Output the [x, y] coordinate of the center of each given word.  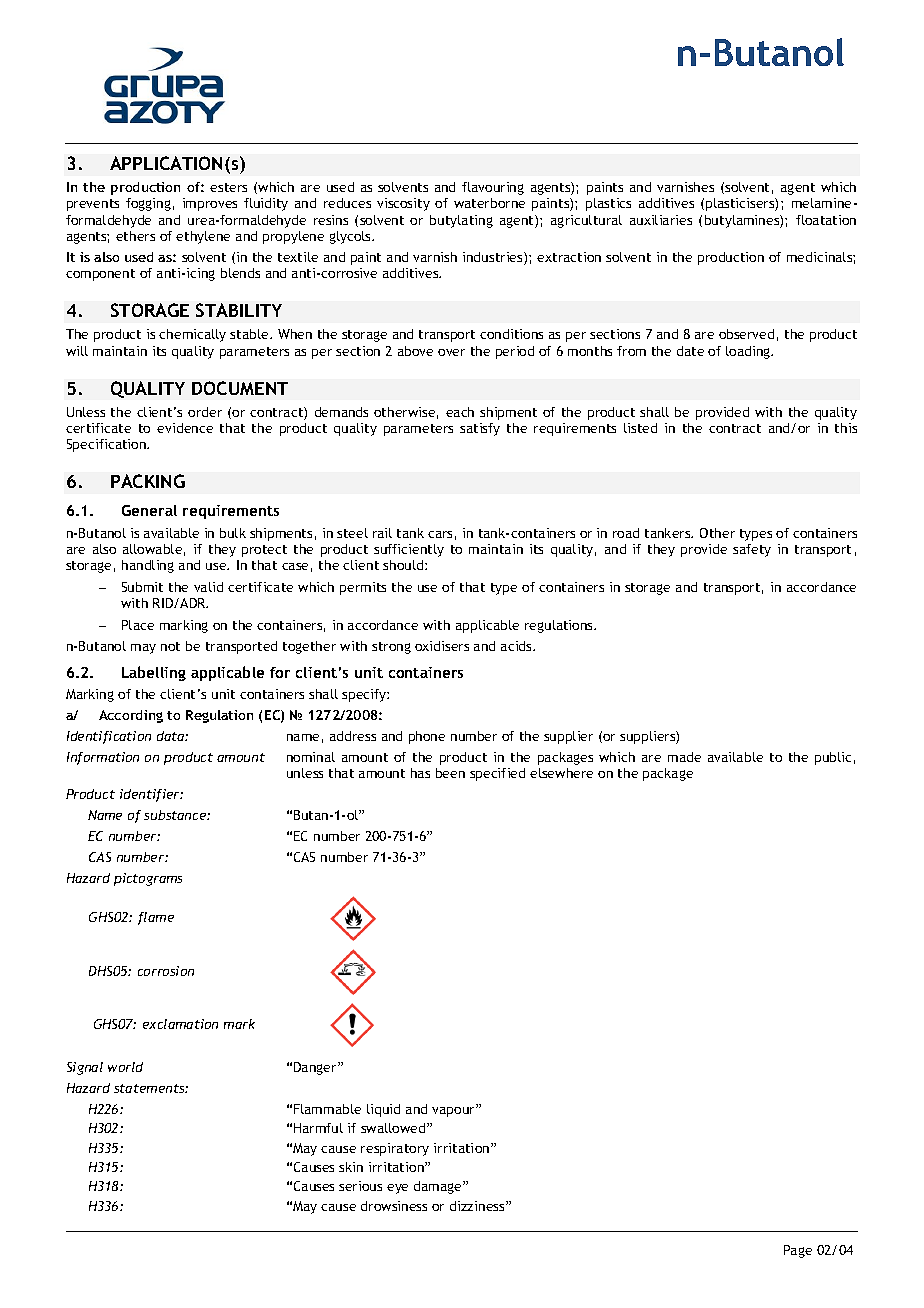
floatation [826, 220]
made [684, 757]
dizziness [478, 1206]
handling [148, 566]
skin [351, 1167]
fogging [148, 204]
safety [752, 550]
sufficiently [409, 550]
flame [156, 918]
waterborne [489, 203]
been [450, 773]
